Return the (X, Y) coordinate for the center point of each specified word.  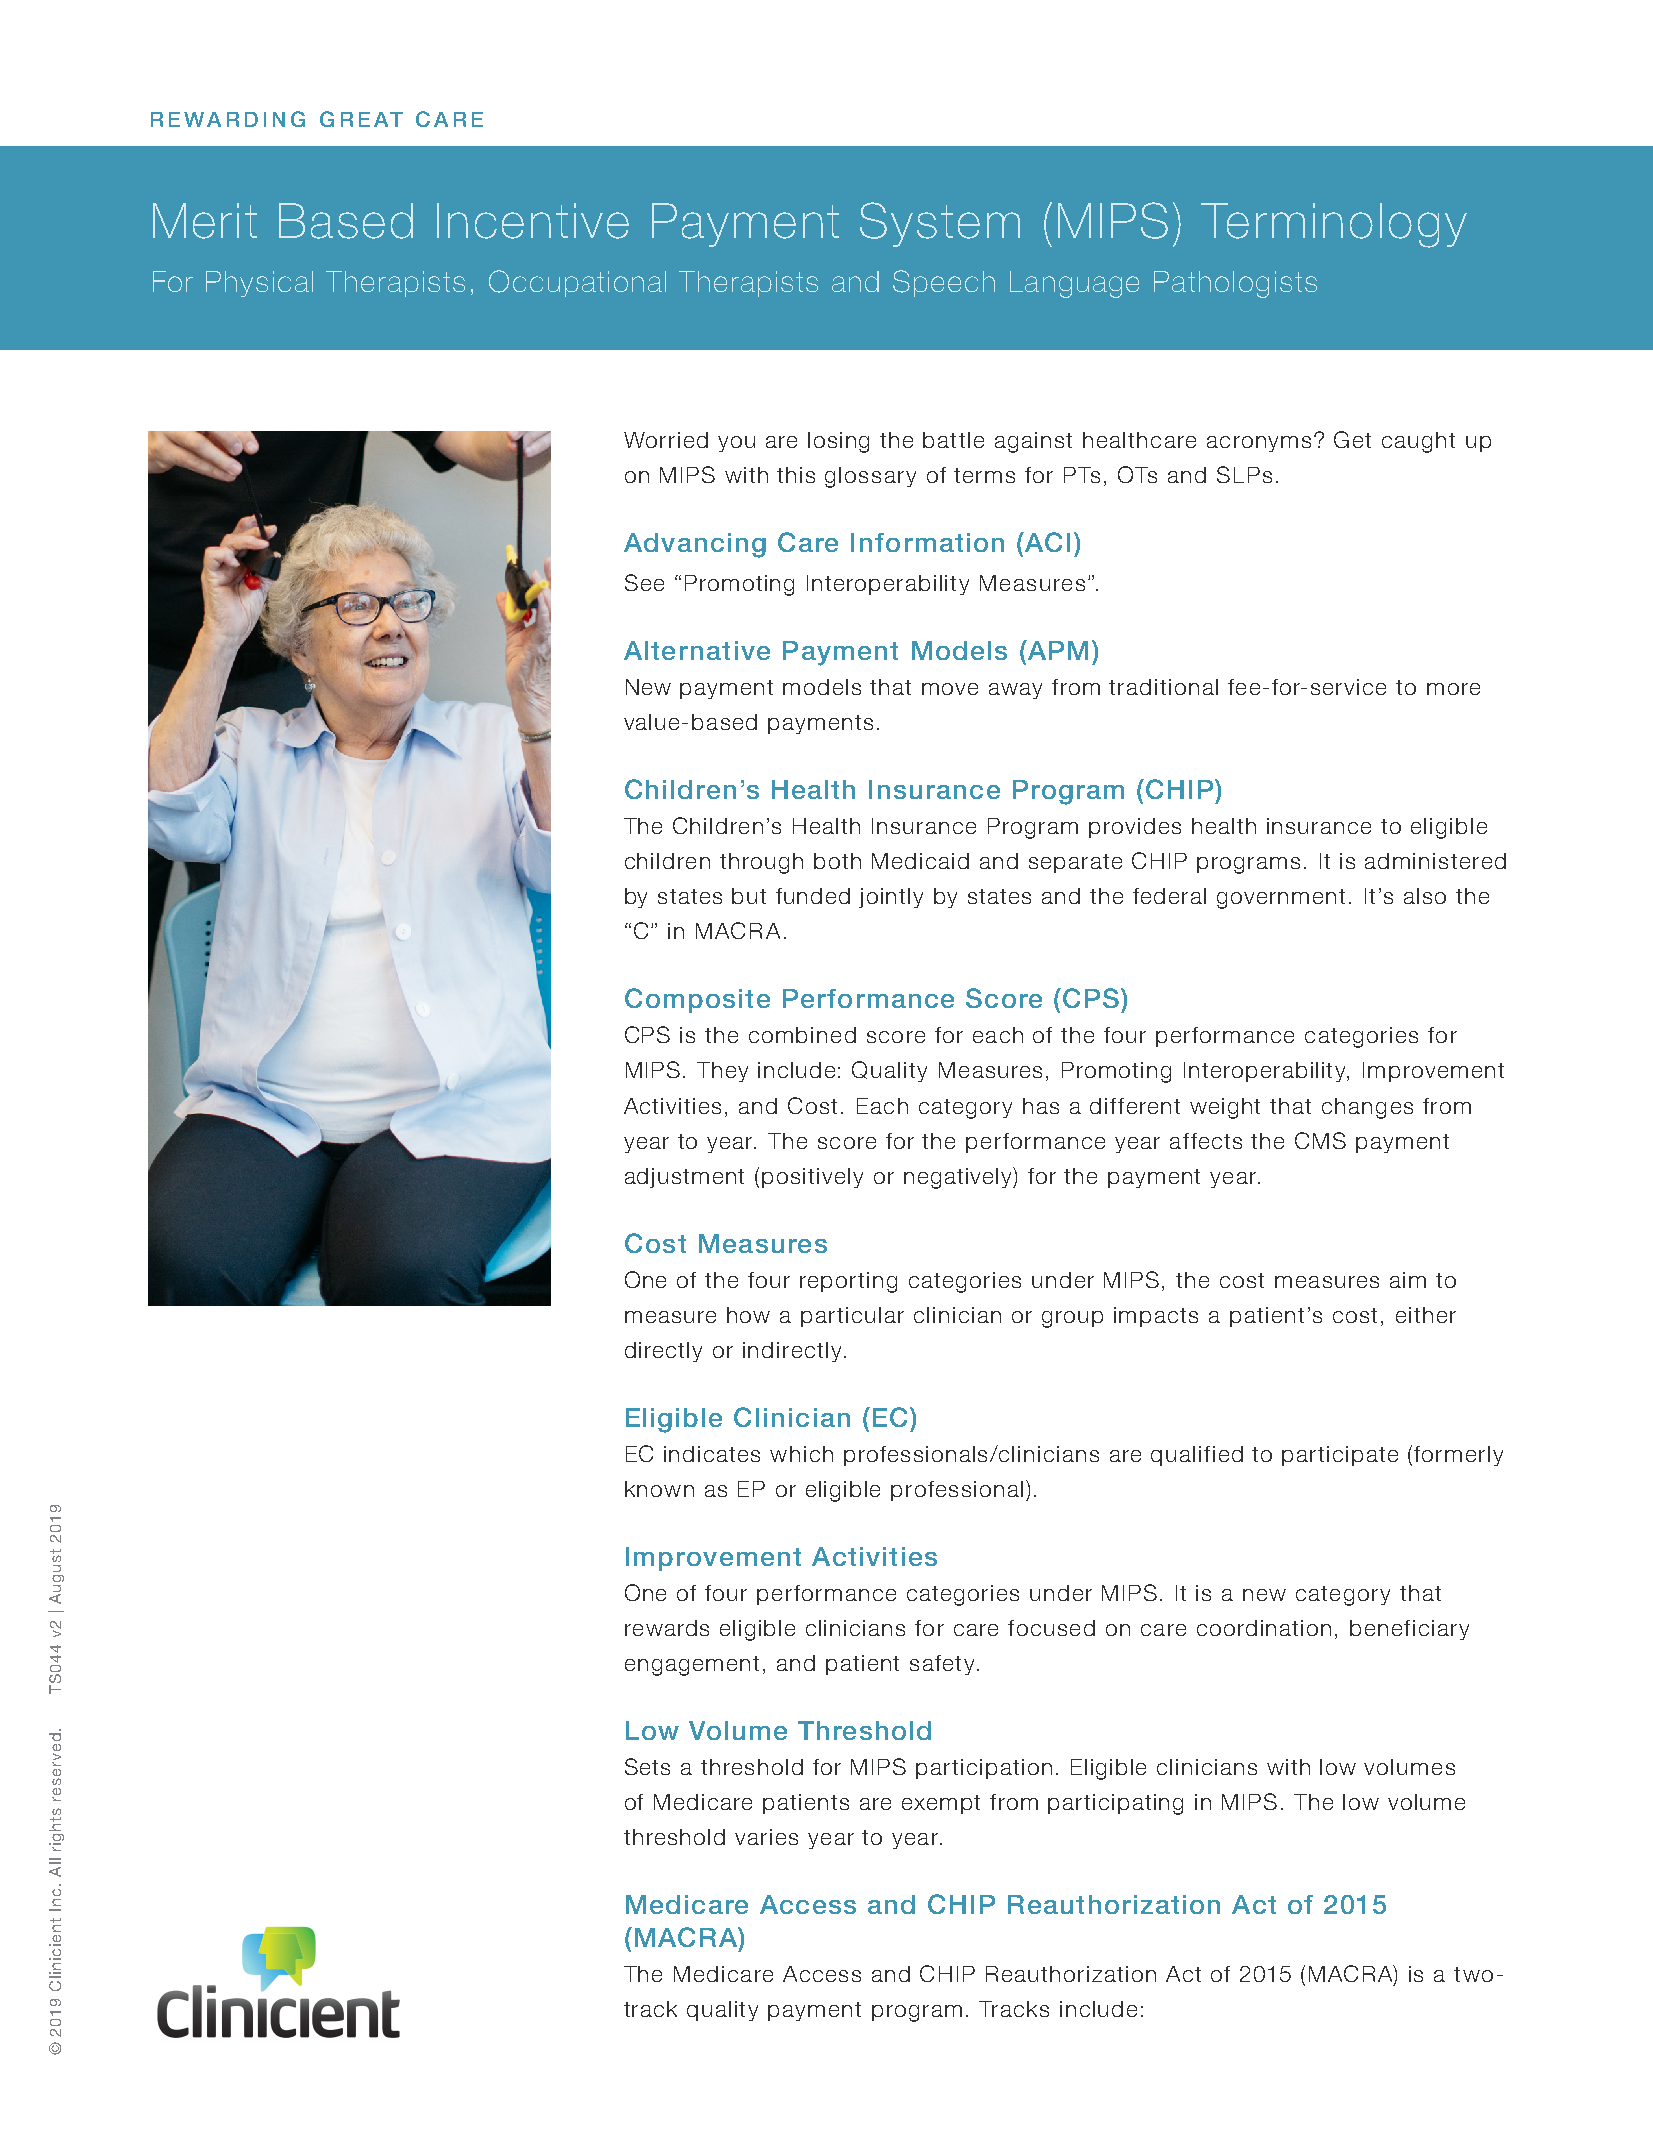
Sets (647, 1766)
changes (1367, 1108)
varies (766, 1837)
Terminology (1334, 225)
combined (802, 1035)
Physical (259, 284)
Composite (697, 1000)
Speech (944, 283)
